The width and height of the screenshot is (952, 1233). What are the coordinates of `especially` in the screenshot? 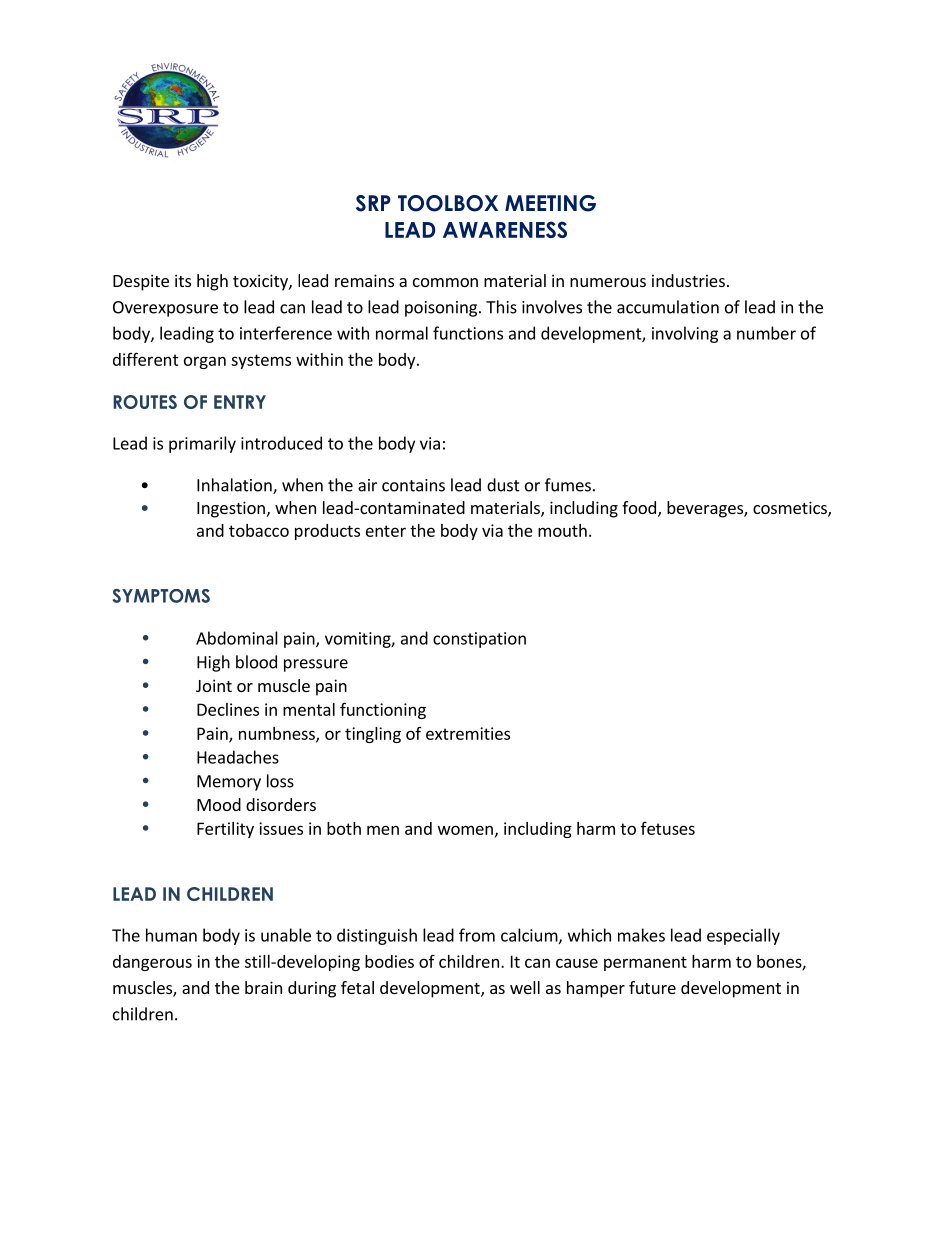 It's located at (743, 936).
